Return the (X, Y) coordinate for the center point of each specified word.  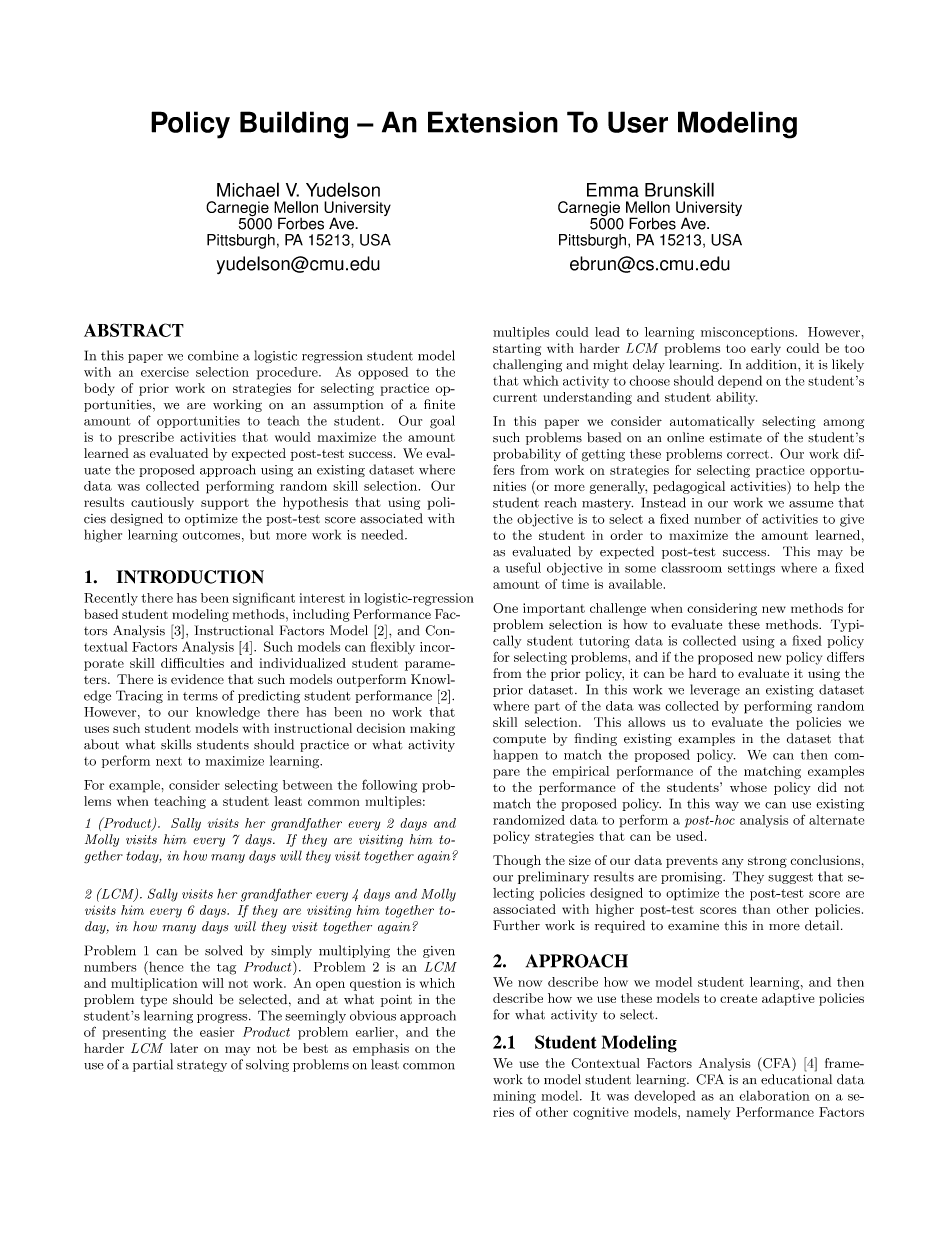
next (169, 761)
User (638, 122)
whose (748, 787)
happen (515, 755)
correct (748, 454)
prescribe (146, 438)
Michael (248, 189)
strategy (202, 1066)
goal (442, 422)
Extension (493, 122)
